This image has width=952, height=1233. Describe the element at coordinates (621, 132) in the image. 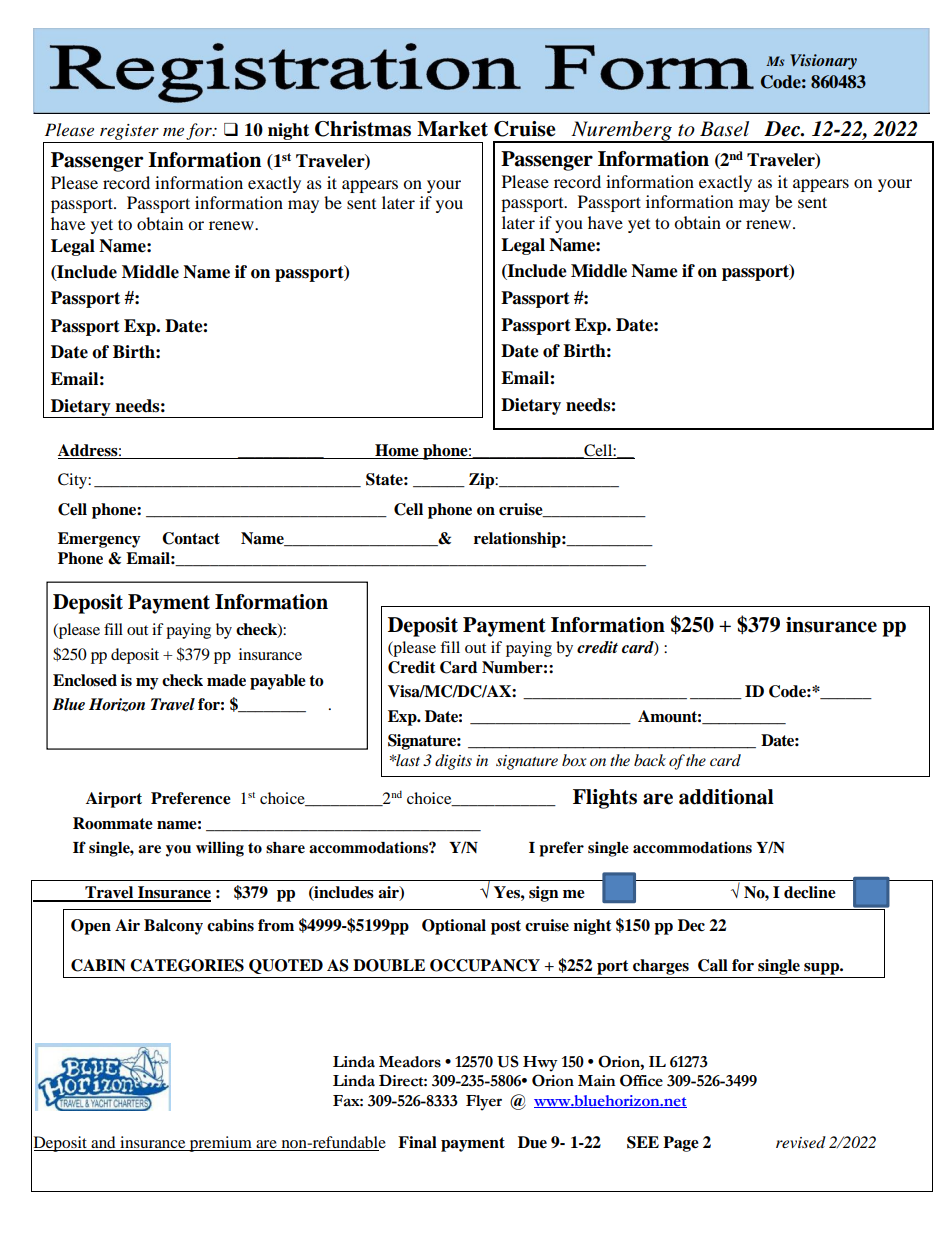

I see `Nuremberg` at that location.
